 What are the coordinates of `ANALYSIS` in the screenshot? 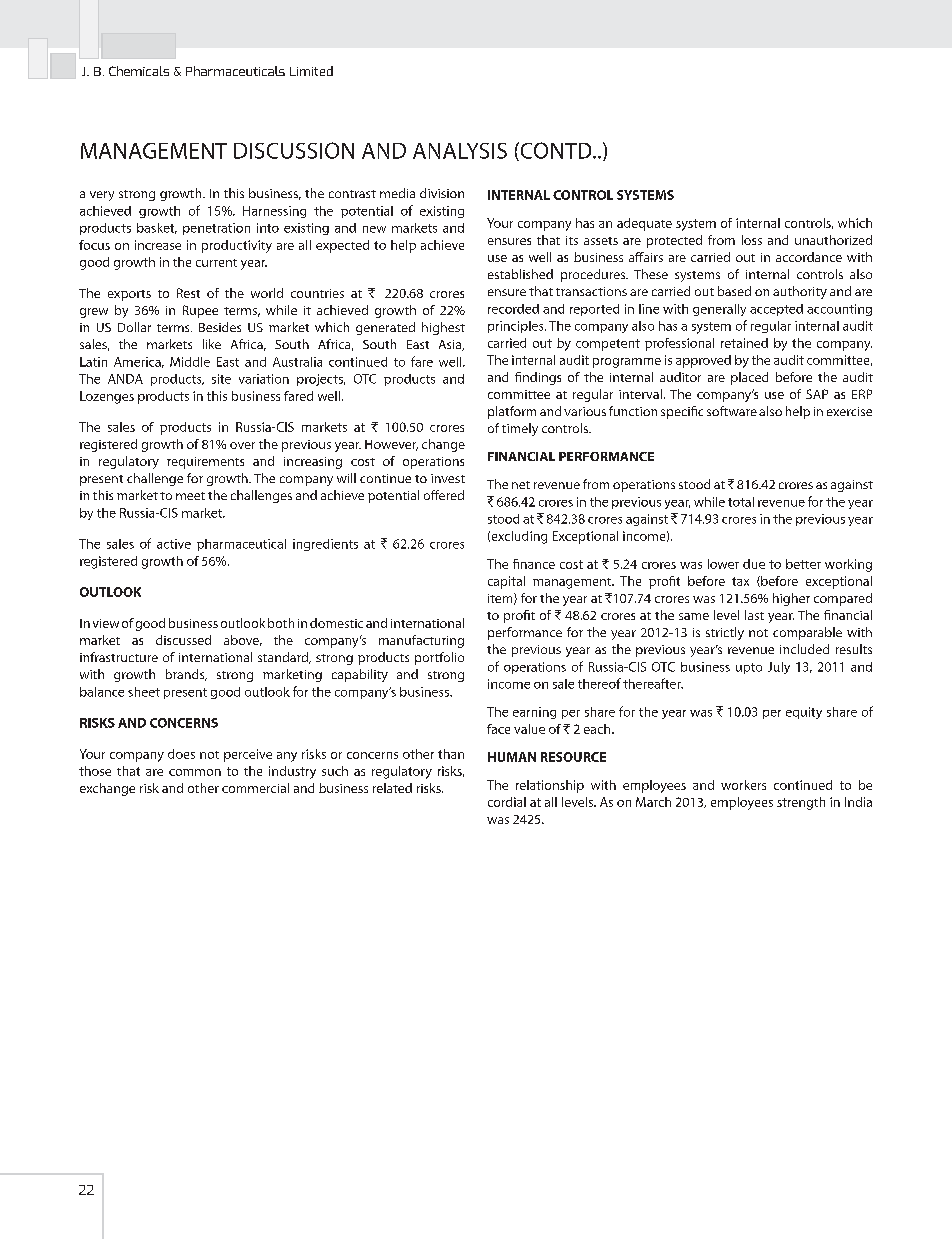 It's located at (460, 151).
